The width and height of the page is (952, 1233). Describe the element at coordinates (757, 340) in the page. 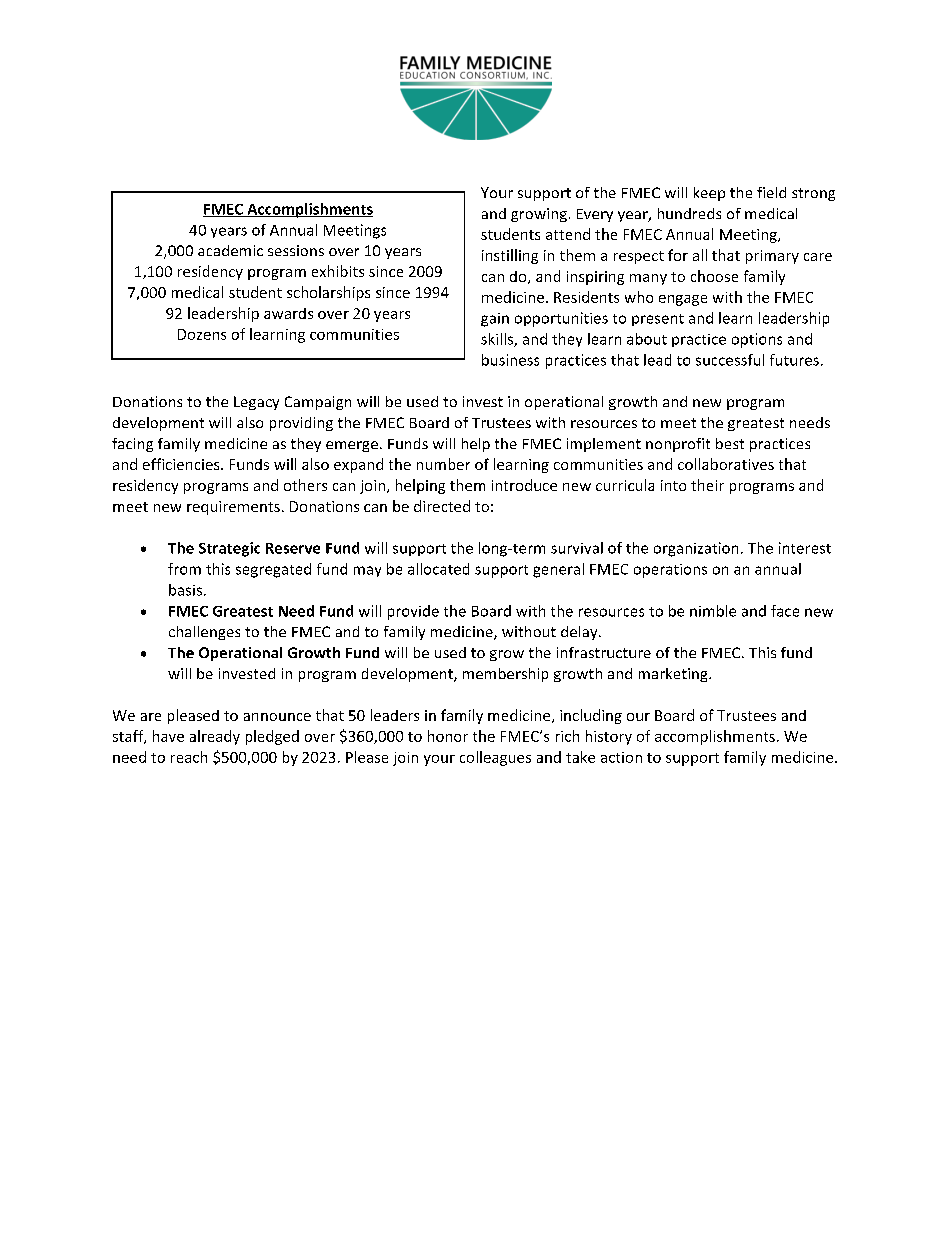

I see `options` at that location.
